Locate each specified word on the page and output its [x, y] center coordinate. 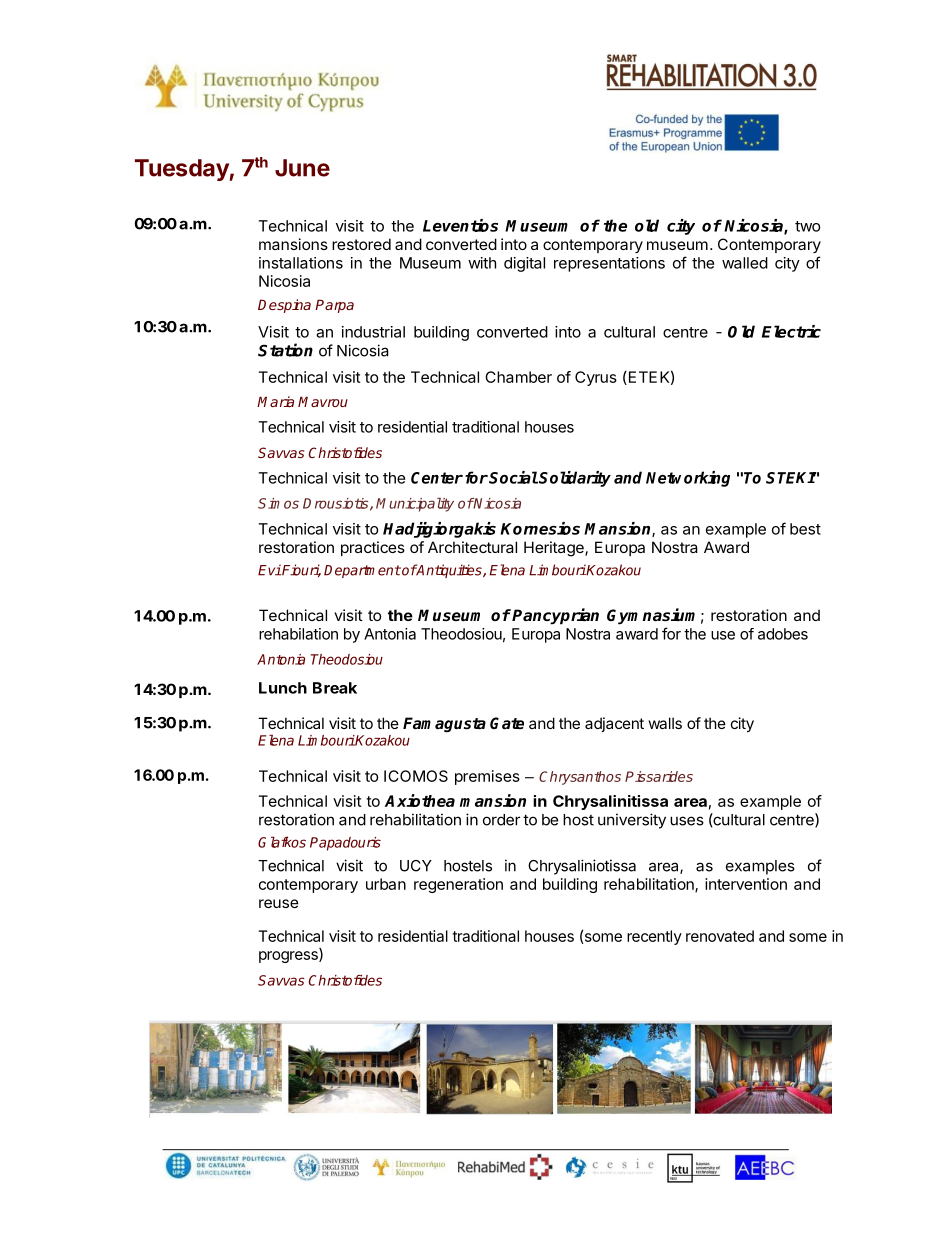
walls [665, 723]
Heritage [555, 549]
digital [524, 264]
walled [745, 263]
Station [285, 350]
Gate [507, 723]
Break [335, 688]
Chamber [518, 377]
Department [362, 571]
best [805, 529]
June [302, 168]
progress [289, 957]
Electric [791, 331]
